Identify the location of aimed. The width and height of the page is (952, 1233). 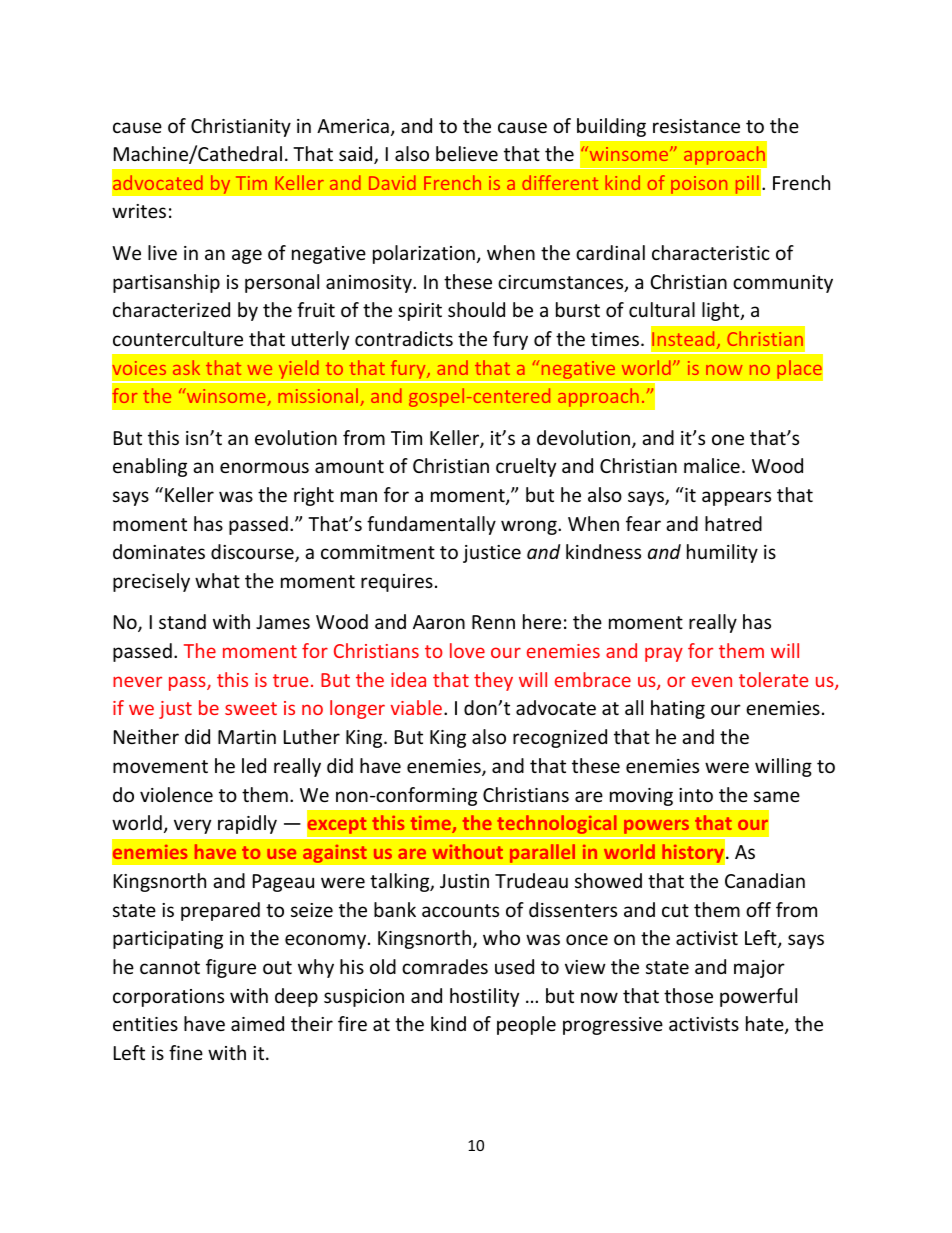
(257, 1023).
